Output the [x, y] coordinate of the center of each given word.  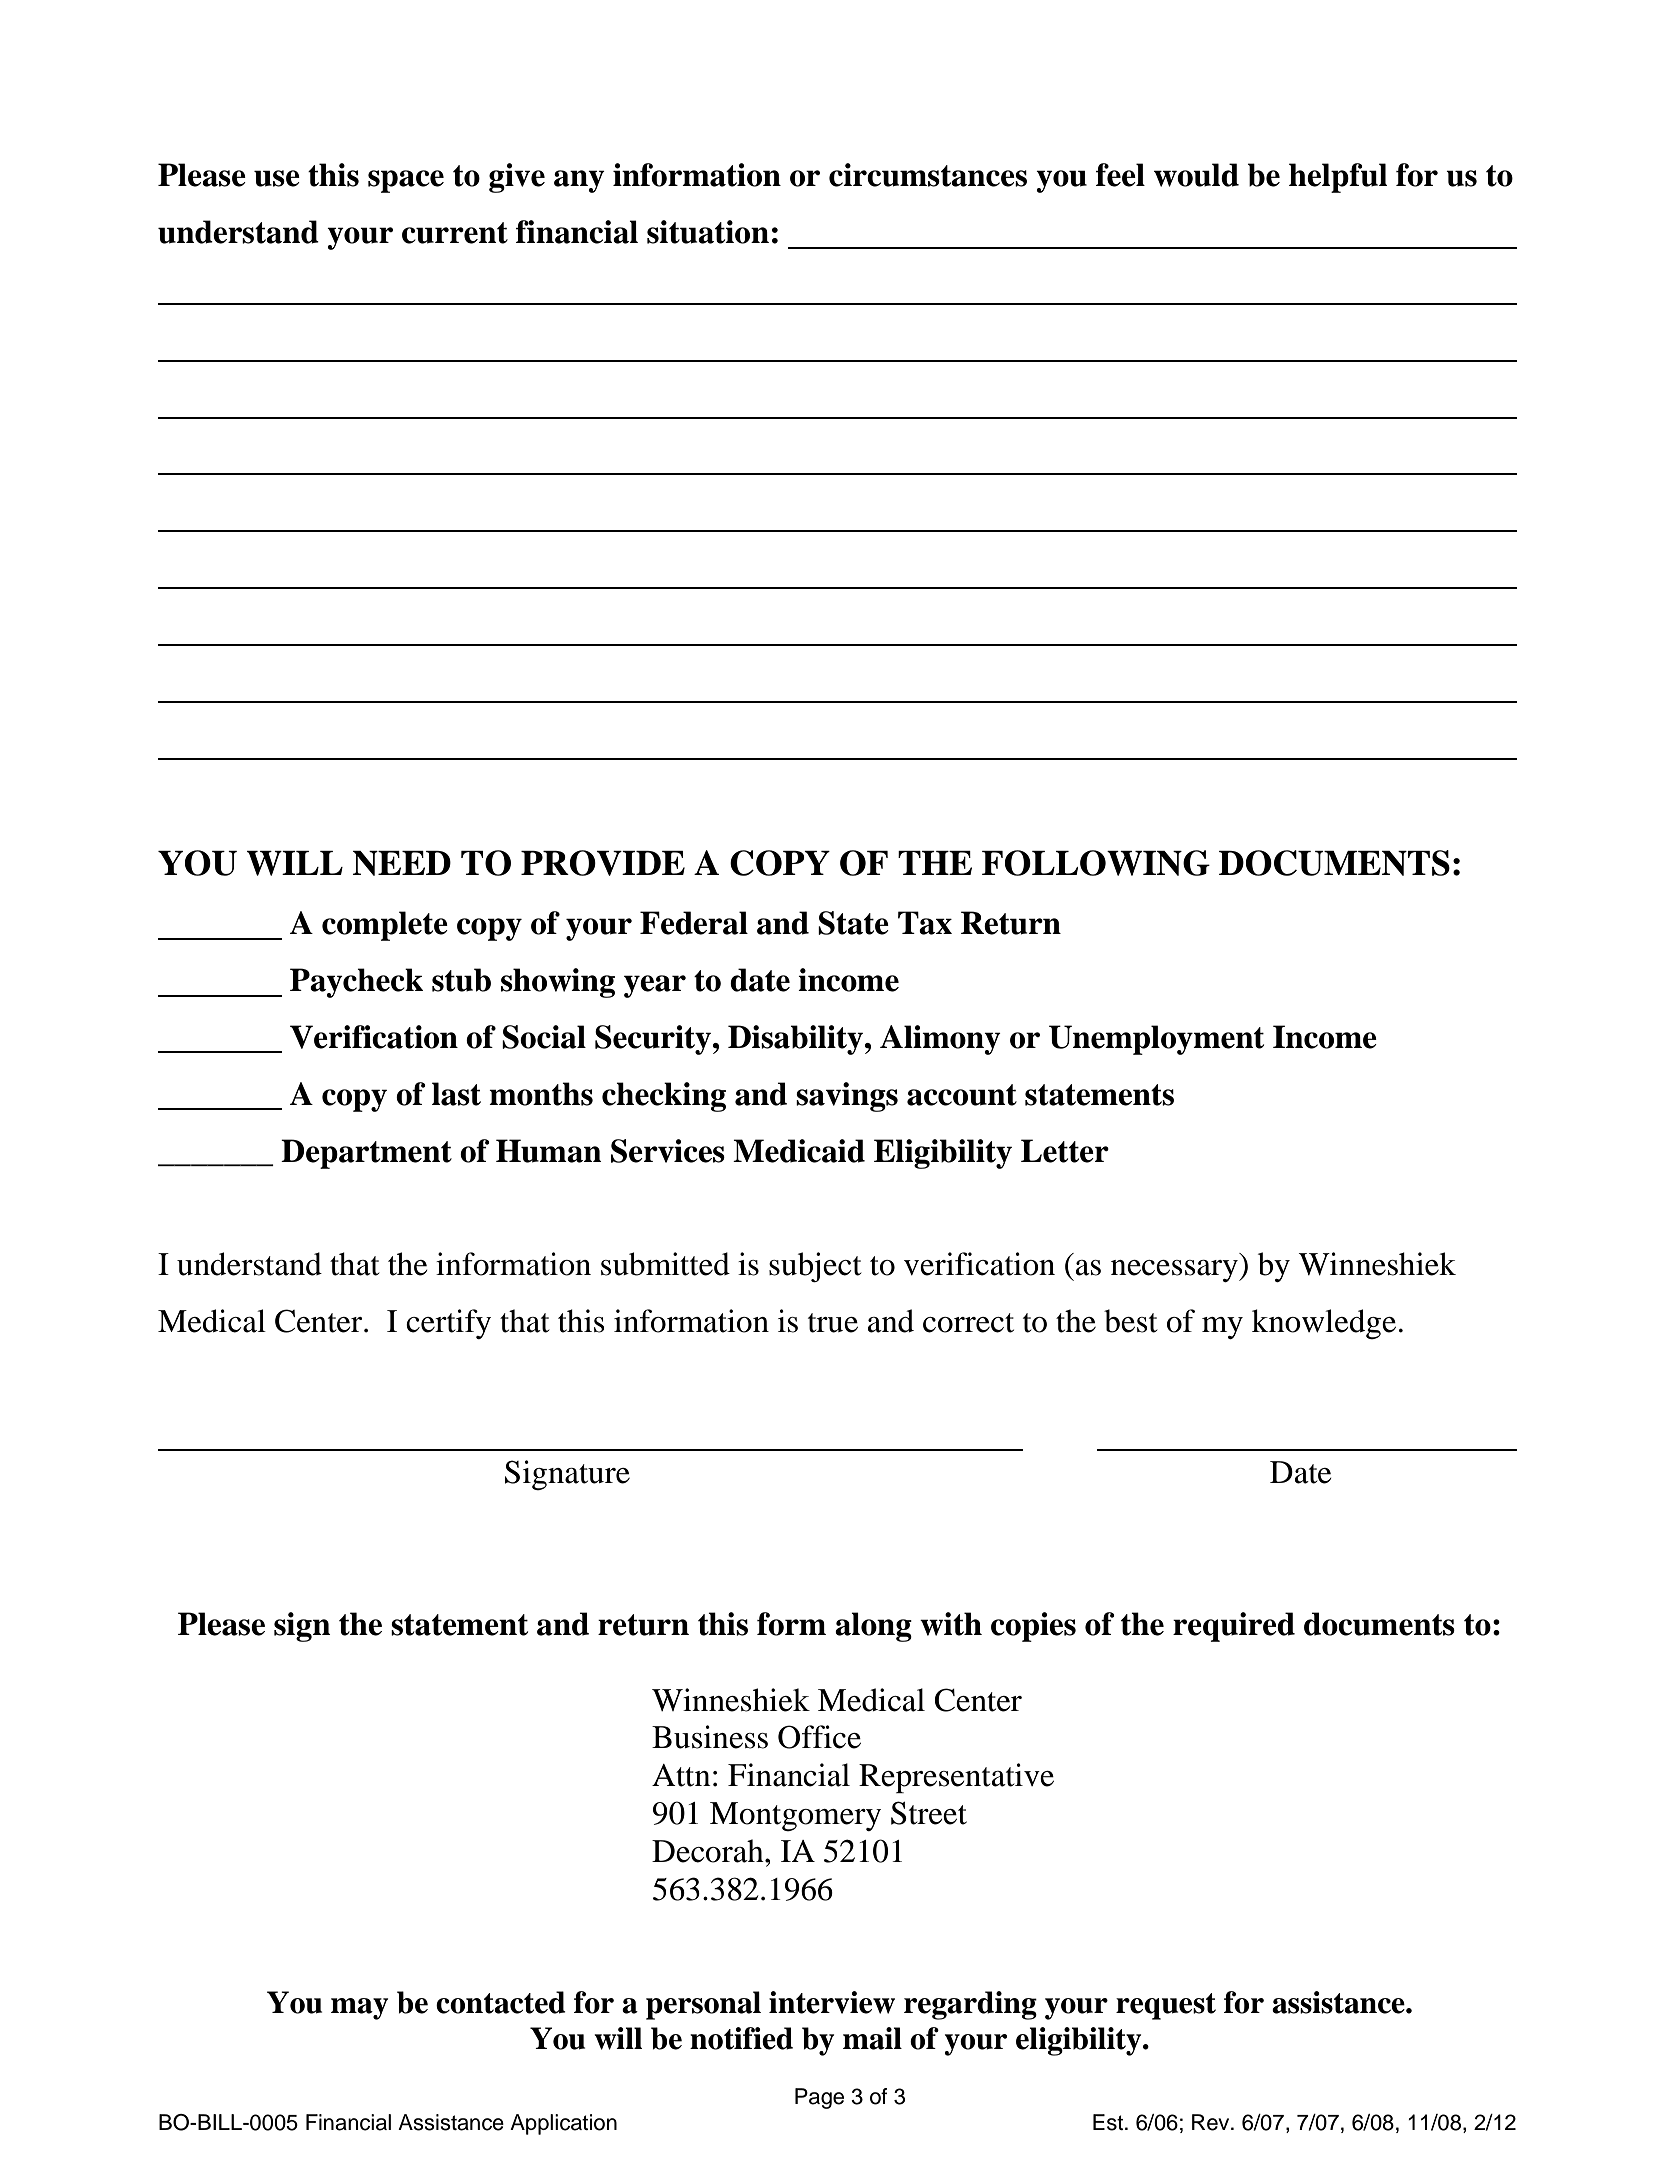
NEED [401, 863]
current [455, 233]
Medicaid [799, 1151]
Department [366, 1154]
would [1196, 175]
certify [448, 1324]
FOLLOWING [1096, 863]
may [359, 2009]
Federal [694, 923]
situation [708, 232]
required [1234, 1627]
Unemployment [1156, 1040]
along [873, 1627]
